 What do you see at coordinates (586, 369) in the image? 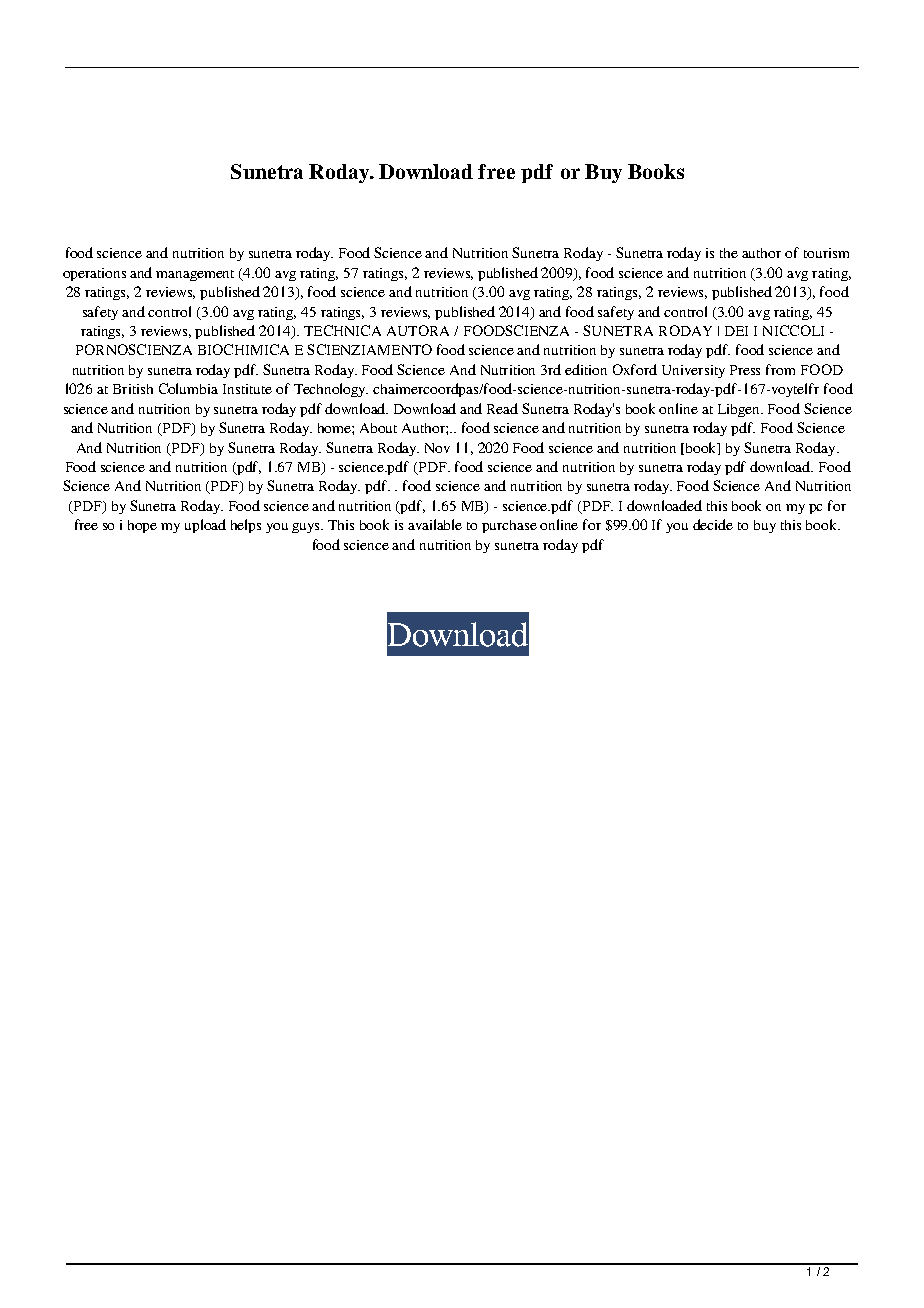
I see `edition` at bounding box center [586, 369].
